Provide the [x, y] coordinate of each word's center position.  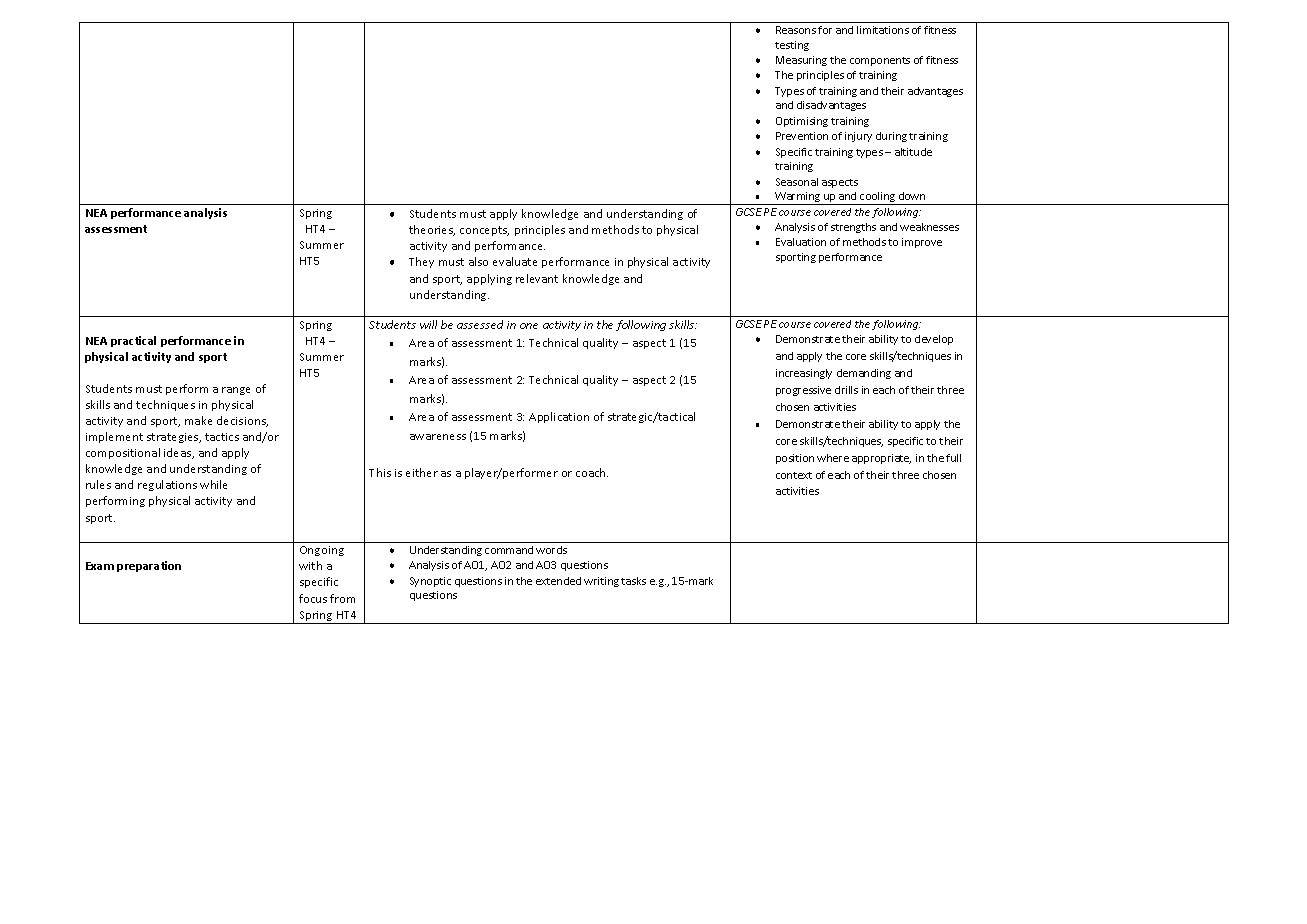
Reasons [796, 30]
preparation [149, 566]
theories [432, 230]
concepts [484, 231]
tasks [633, 581]
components [880, 61]
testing [792, 46]
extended [558, 581]
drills [846, 390]
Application [559, 417]
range [236, 391]
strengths [853, 228]
